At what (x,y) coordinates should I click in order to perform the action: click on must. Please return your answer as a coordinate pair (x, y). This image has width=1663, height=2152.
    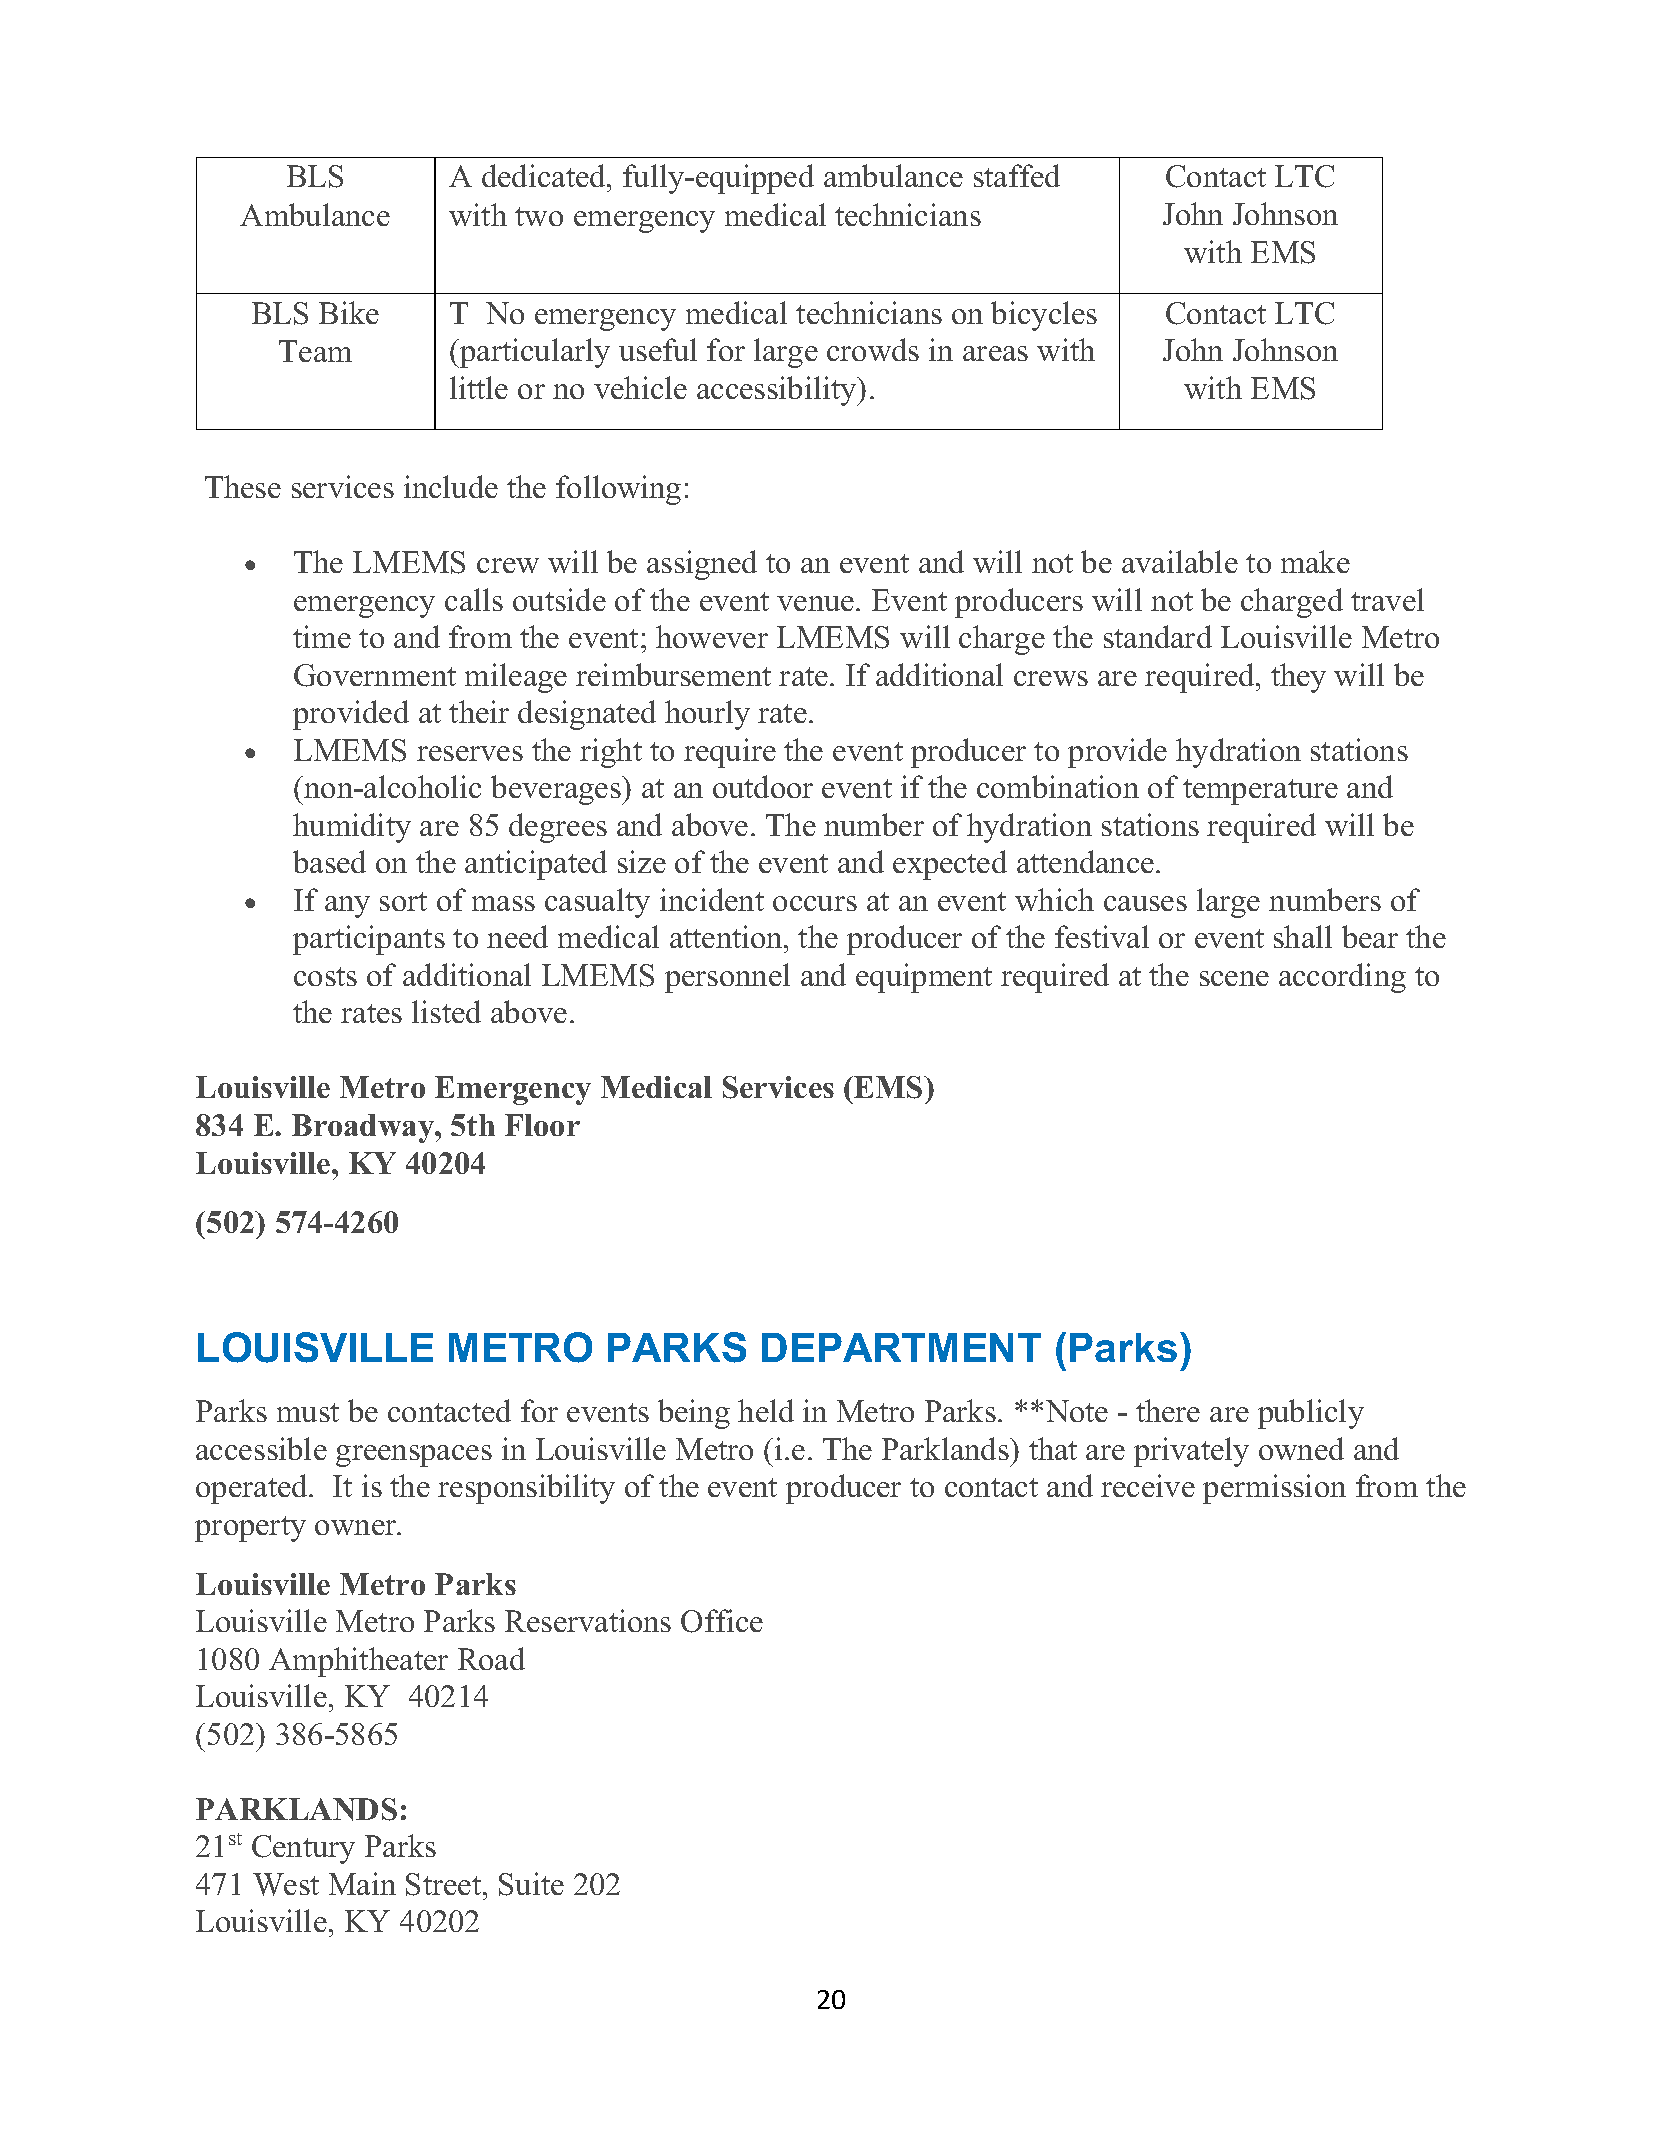
    Looking at the image, I should click on (308, 1412).
